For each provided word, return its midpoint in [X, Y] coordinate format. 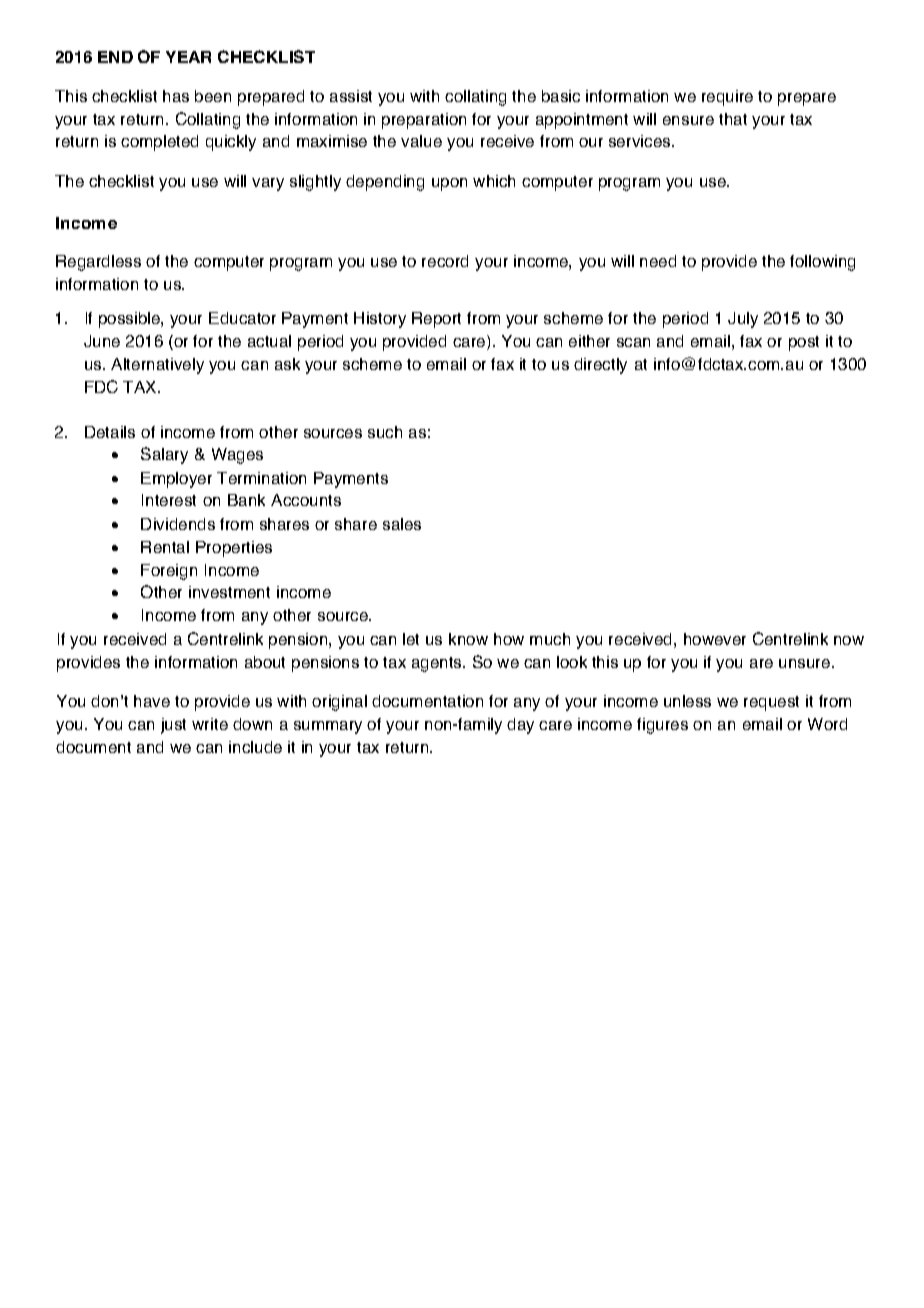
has [176, 96]
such [385, 432]
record [445, 261]
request [771, 703]
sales [402, 524]
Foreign [169, 572]
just [173, 726]
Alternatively [157, 366]
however [715, 639]
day [520, 726]
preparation [424, 121]
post [804, 343]
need [658, 261]
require [727, 98]
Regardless [98, 263]
